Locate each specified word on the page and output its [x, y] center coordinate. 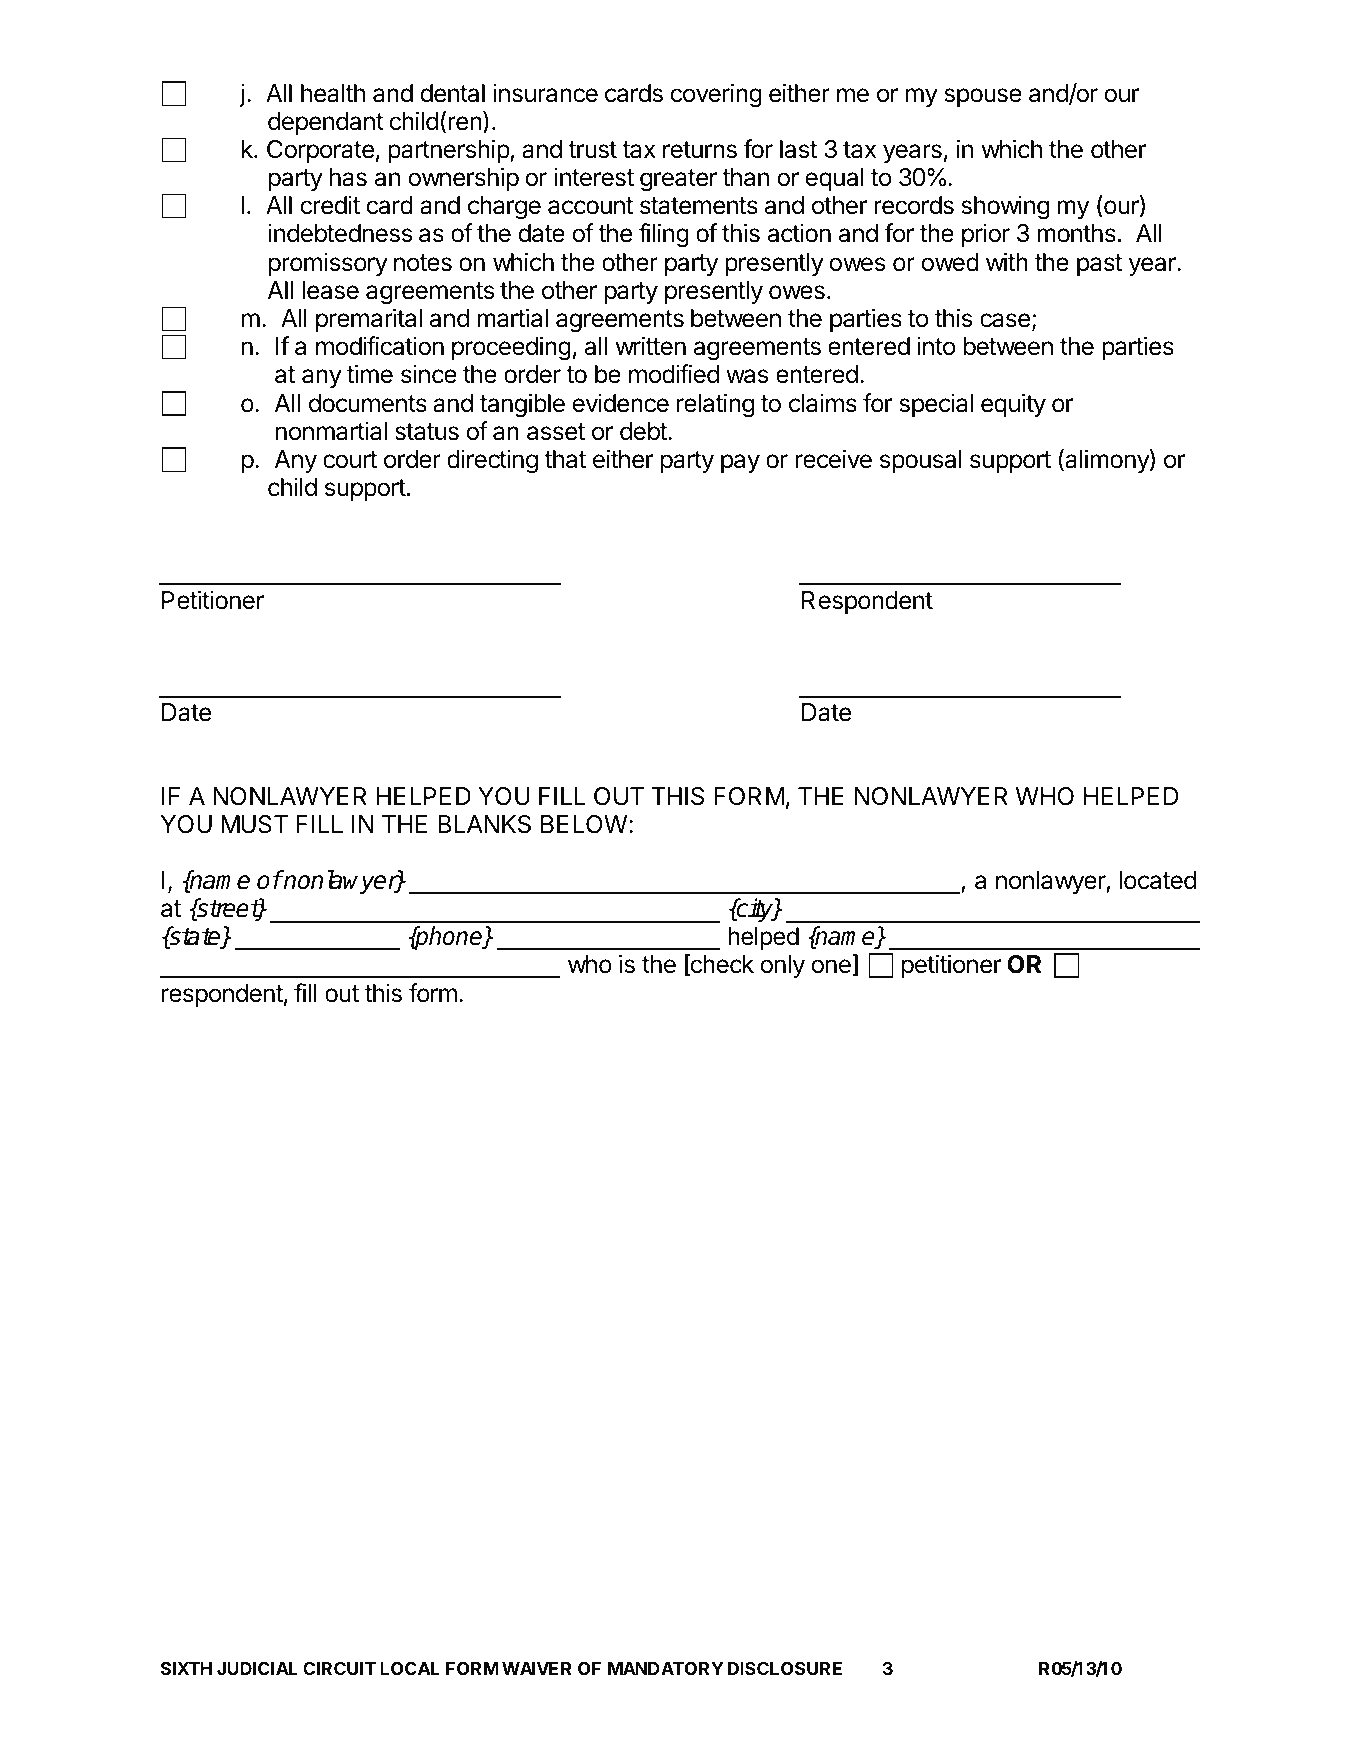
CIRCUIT [339, 1668]
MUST [254, 824]
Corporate [320, 151]
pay [740, 463]
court [350, 460]
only [782, 966]
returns [700, 150]
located [1157, 880]
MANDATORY [666, 1668]
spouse [983, 97]
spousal [921, 461]
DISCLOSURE [785, 1668]
